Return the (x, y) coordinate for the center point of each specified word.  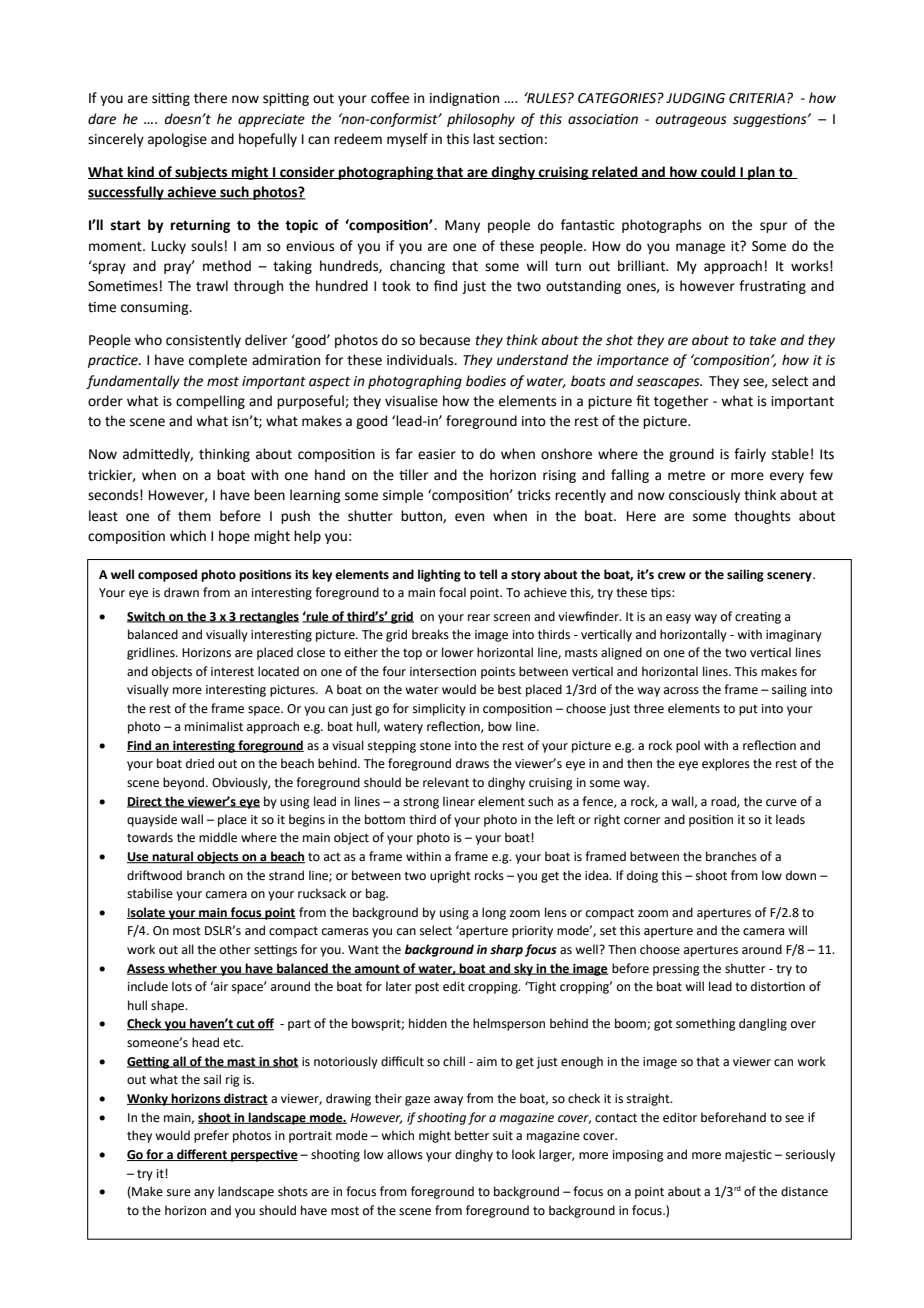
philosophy (481, 120)
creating (758, 618)
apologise (177, 140)
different (202, 1155)
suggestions (771, 120)
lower (458, 652)
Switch (147, 617)
